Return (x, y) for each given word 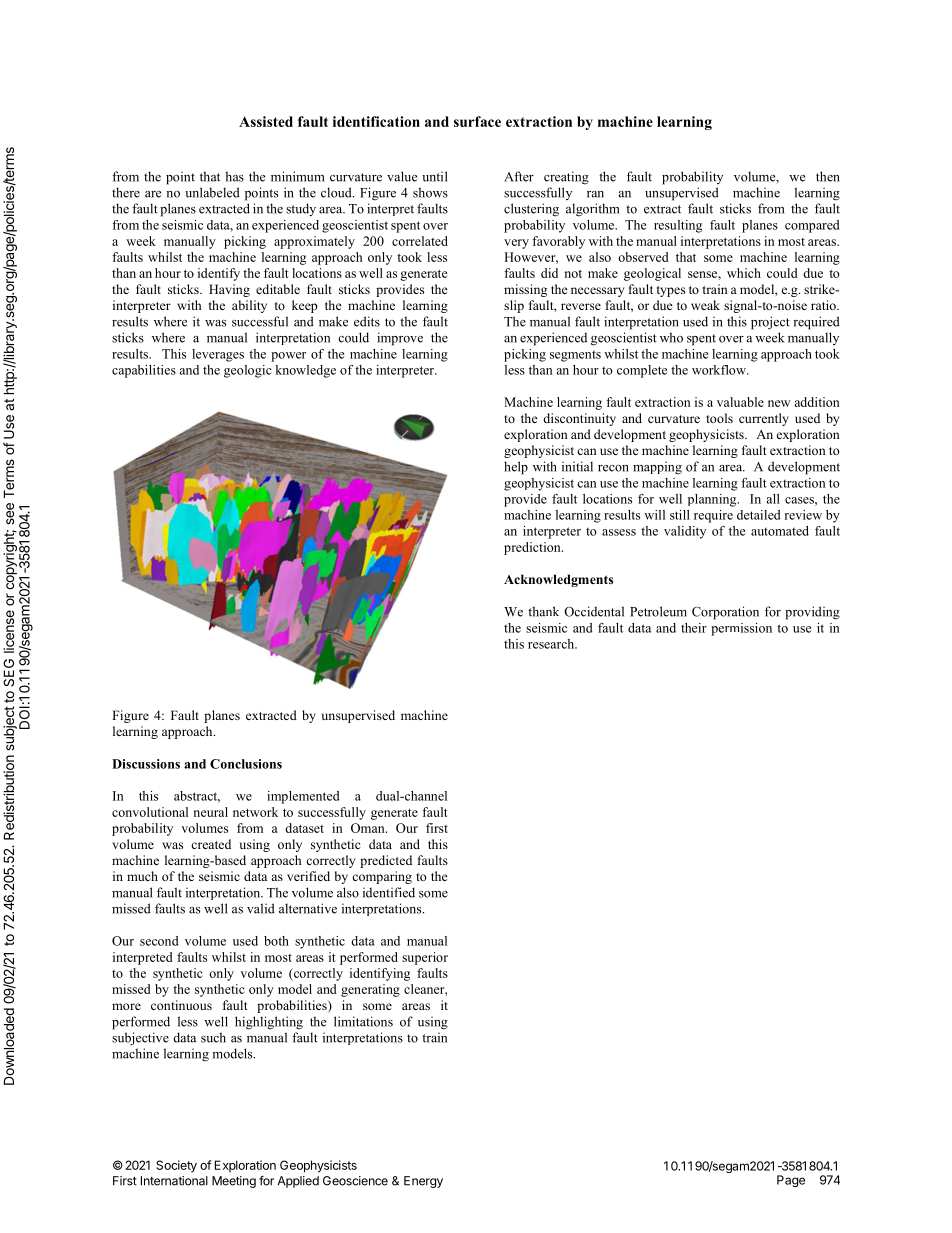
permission (741, 629)
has (234, 176)
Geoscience (355, 1181)
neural (211, 812)
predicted (386, 861)
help (516, 468)
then (828, 176)
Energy (423, 1182)
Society (176, 1166)
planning (713, 500)
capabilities (144, 371)
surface (477, 121)
